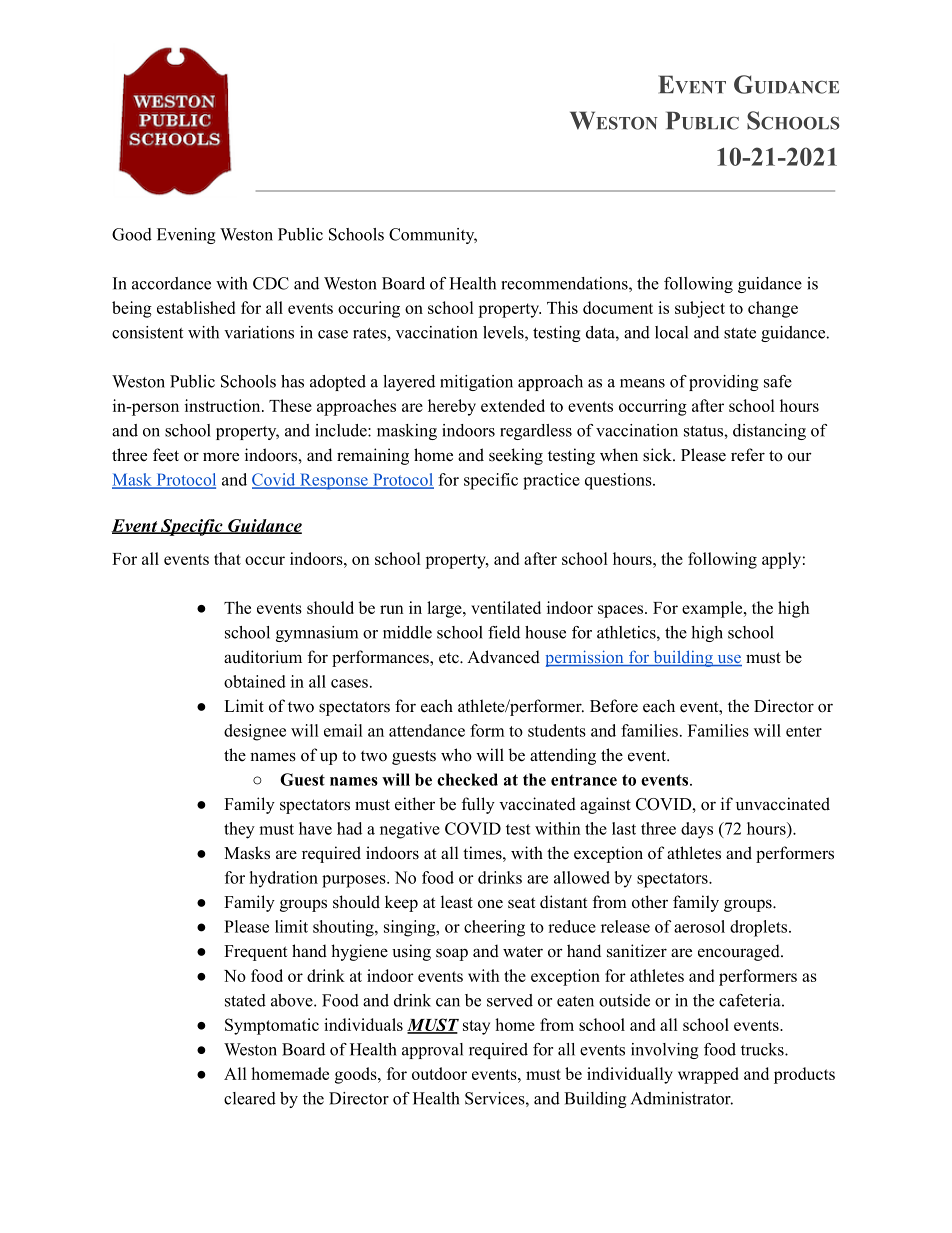 This document has height=1233, width=952. What do you see at coordinates (478, 805) in the document?
I see `fully` at bounding box center [478, 805].
